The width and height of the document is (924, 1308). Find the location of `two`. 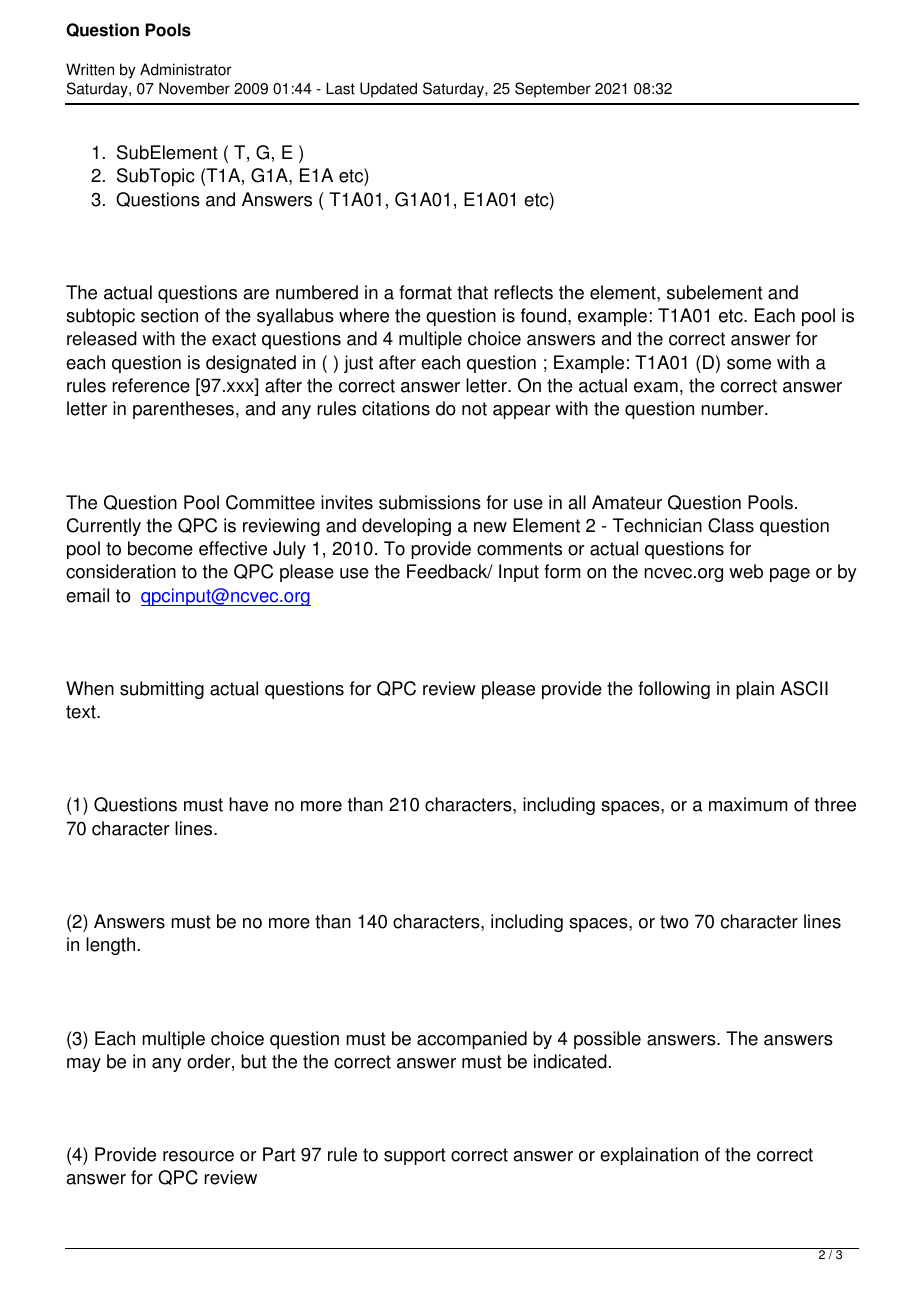

two is located at coordinates (674, 922).
